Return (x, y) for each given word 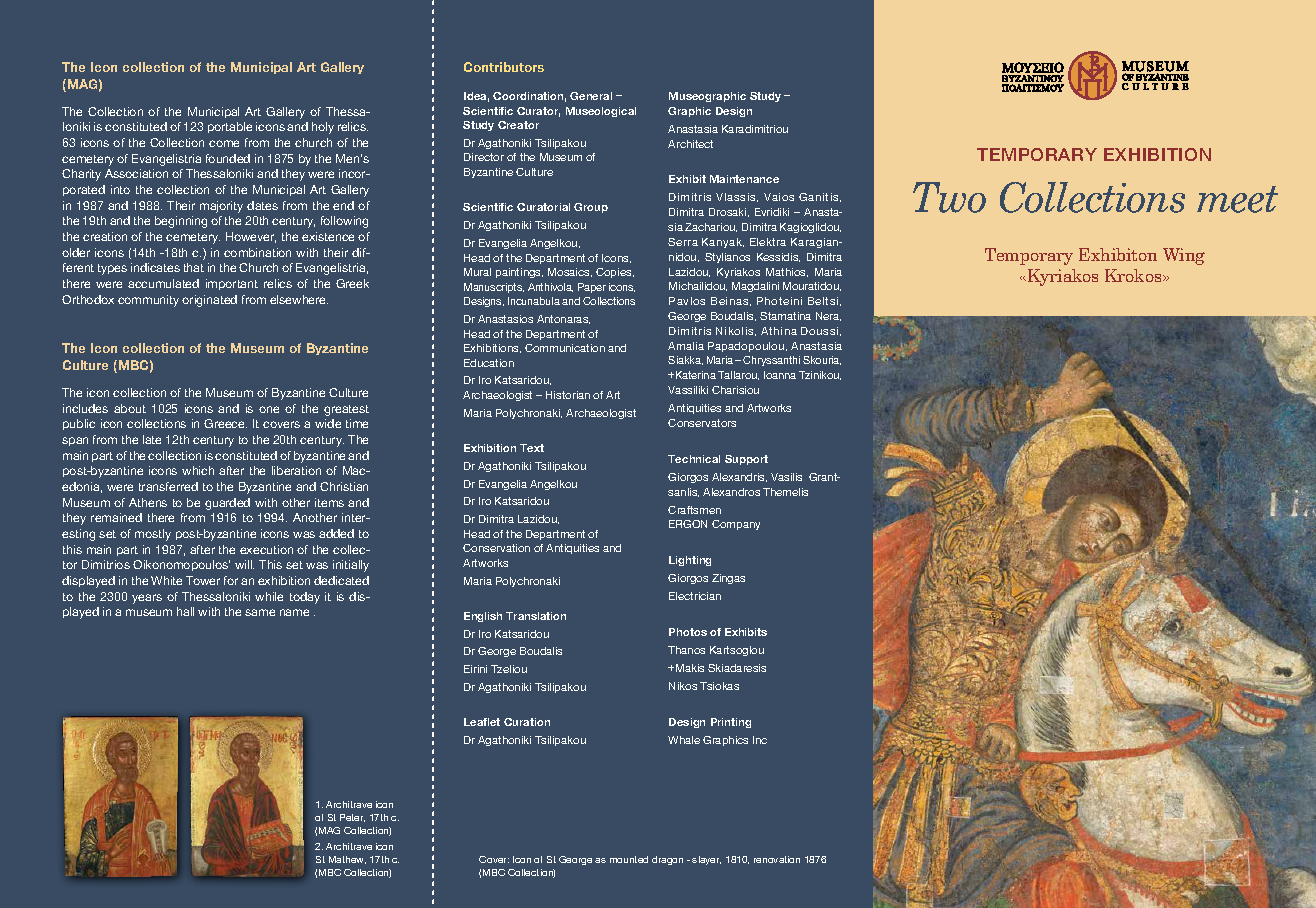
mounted (629, 859)
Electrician (695, 596)
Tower (203, 580)
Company (736, 525)
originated (209, 301)
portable (230, 127)
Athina (779, 331)
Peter (352, 818)
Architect (690, 144)
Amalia (686, 346)
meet (1237, 199)
